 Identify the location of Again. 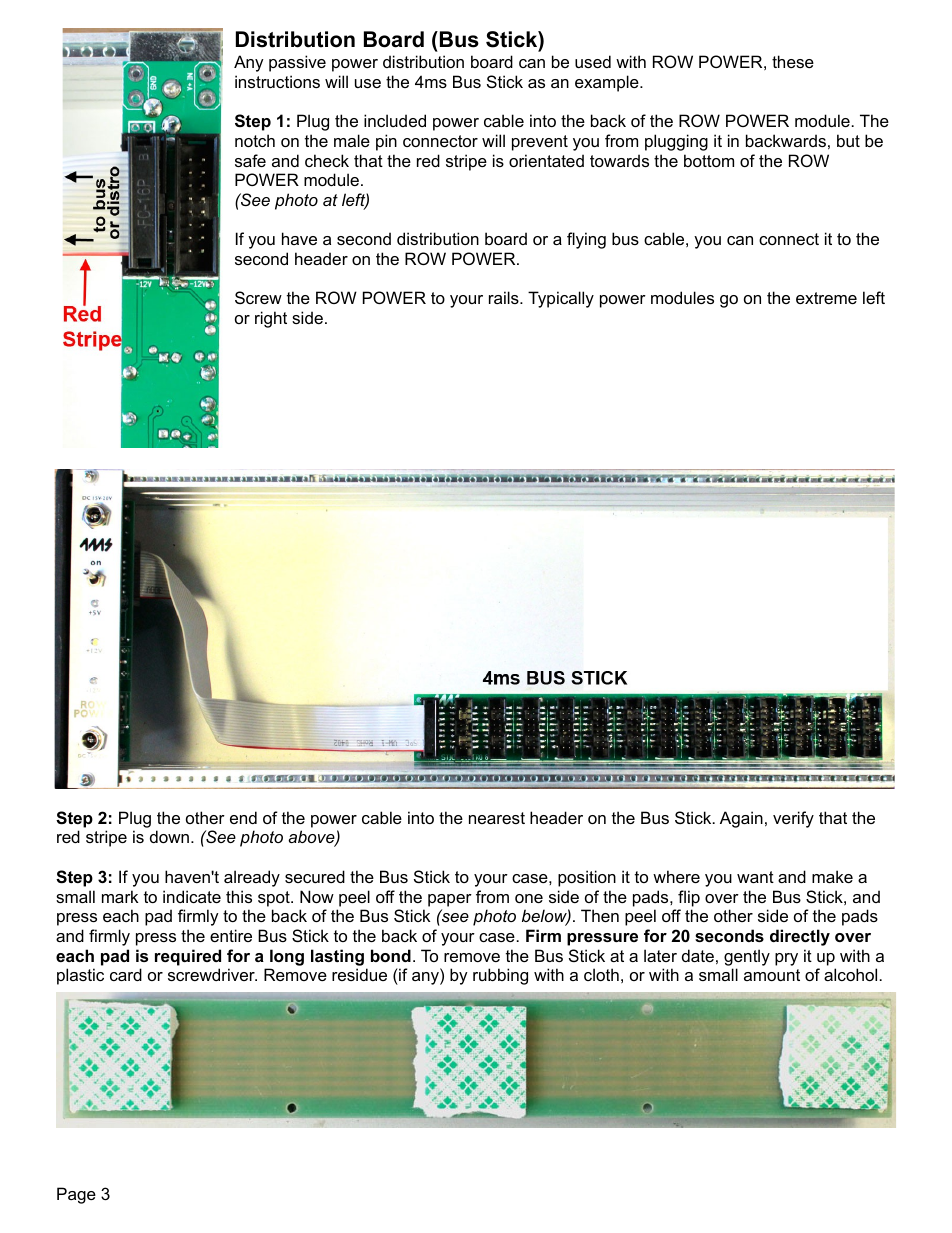
(741, 819).
